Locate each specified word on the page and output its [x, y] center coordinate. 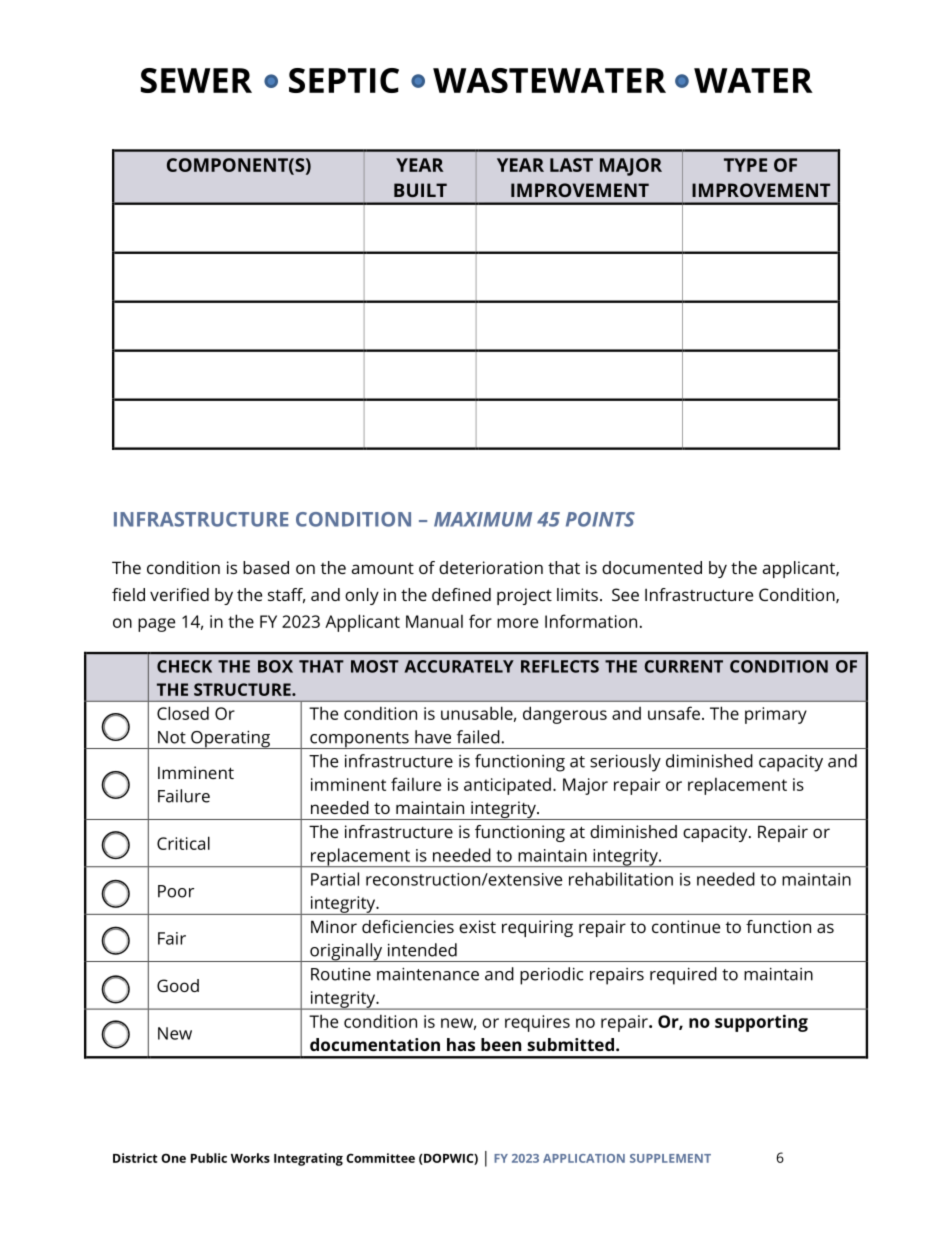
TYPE [745, 165]
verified [179, 594]
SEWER [196, 80]
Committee [380, 1158]
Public [209, 1158]
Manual [434, 621]
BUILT [420, 190]
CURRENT [683, 666]
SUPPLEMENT [670, 1158]
